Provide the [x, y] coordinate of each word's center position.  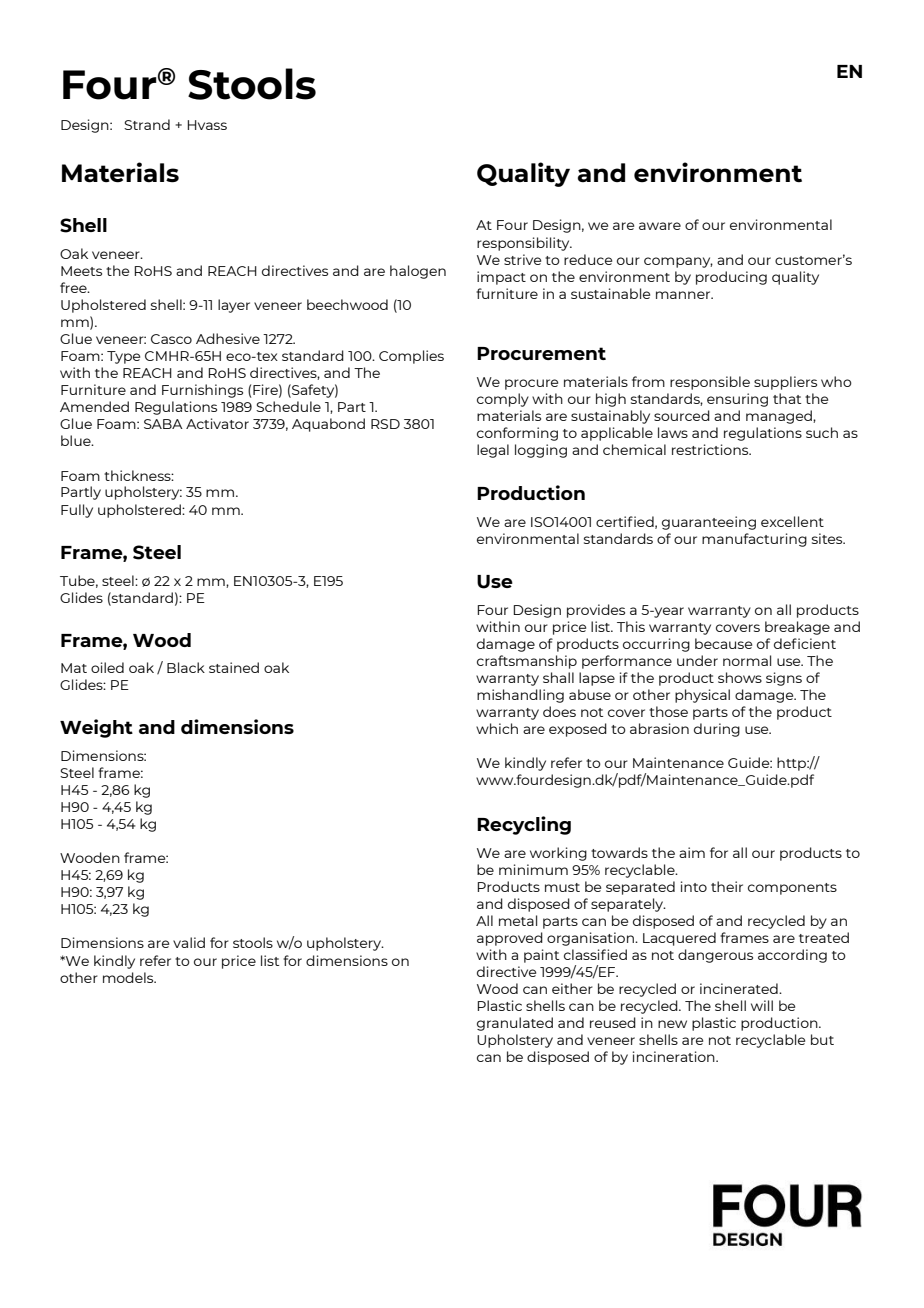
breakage [797, 628]
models [129, 977]
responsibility [524, 244]
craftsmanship [527, 662]
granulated [515, 1024]
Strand [147, 124]
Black [186, 667]
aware [660, 226]
